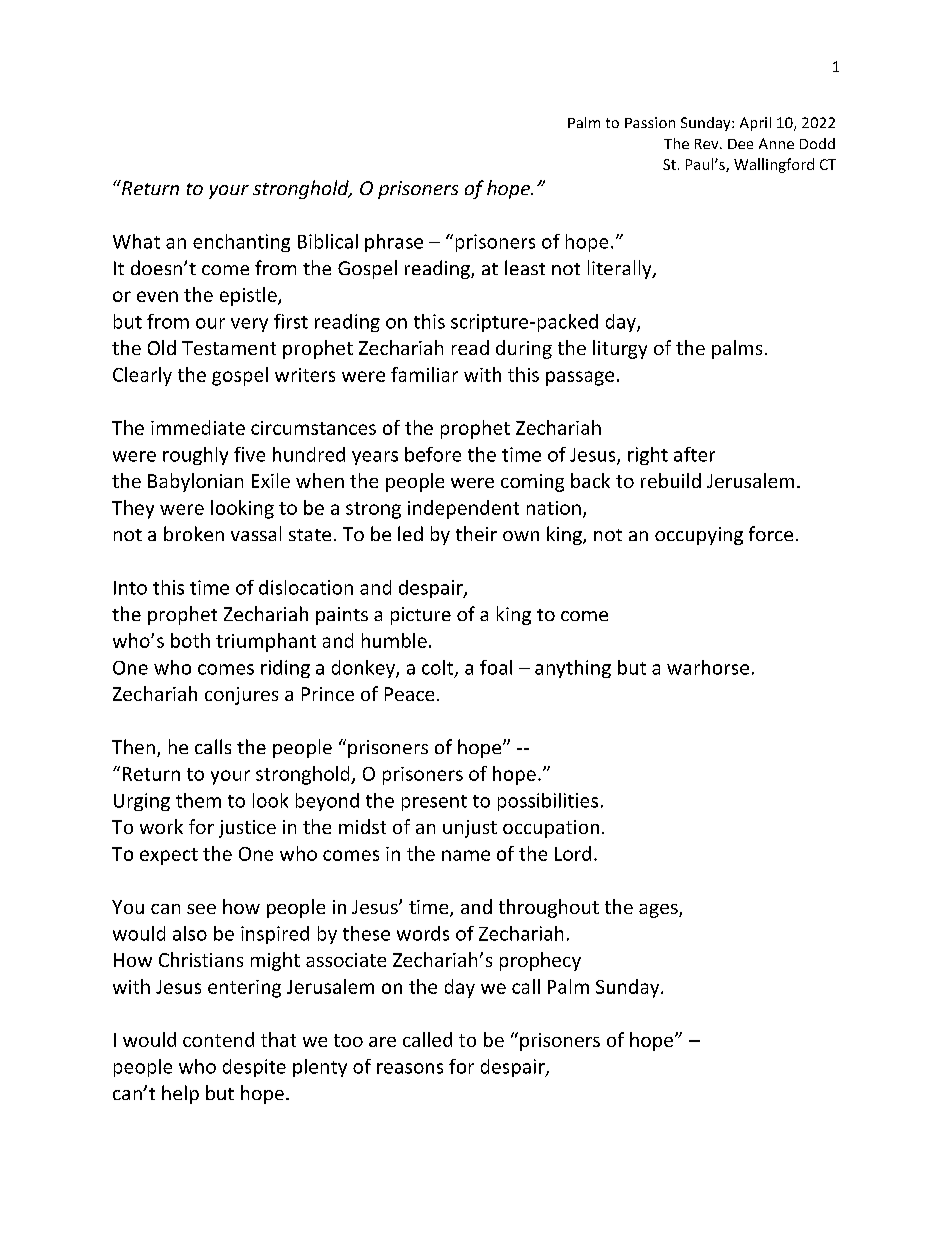 The image size is (952, 1233). I want to click on phrase, so click(394, 243).
